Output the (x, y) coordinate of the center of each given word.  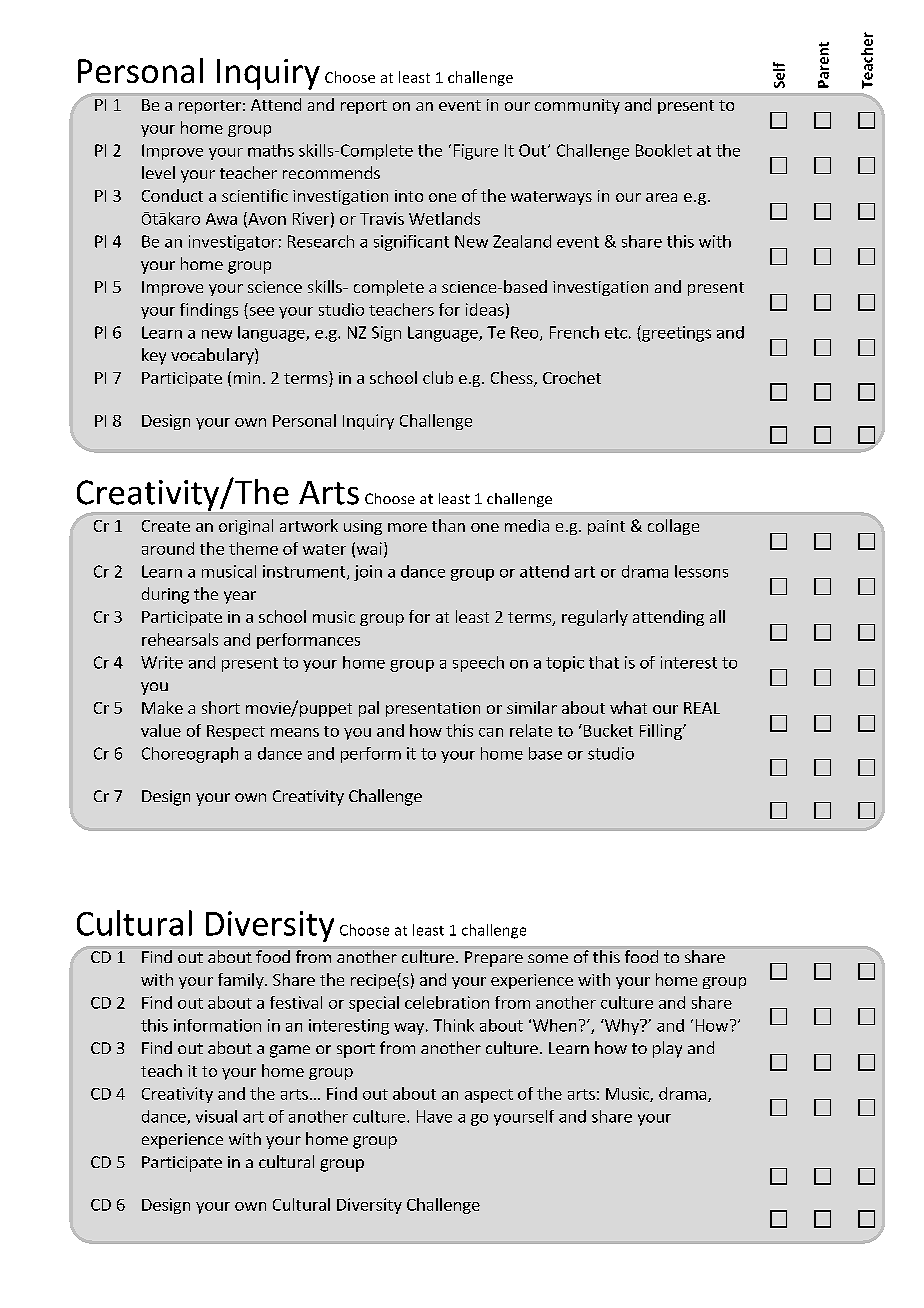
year (240, 597)
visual (216, 1116)
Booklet (664, 150)
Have (434, 1116)
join (368, 573)
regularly (595, 618)
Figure (476, 152)
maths (271, 150)
